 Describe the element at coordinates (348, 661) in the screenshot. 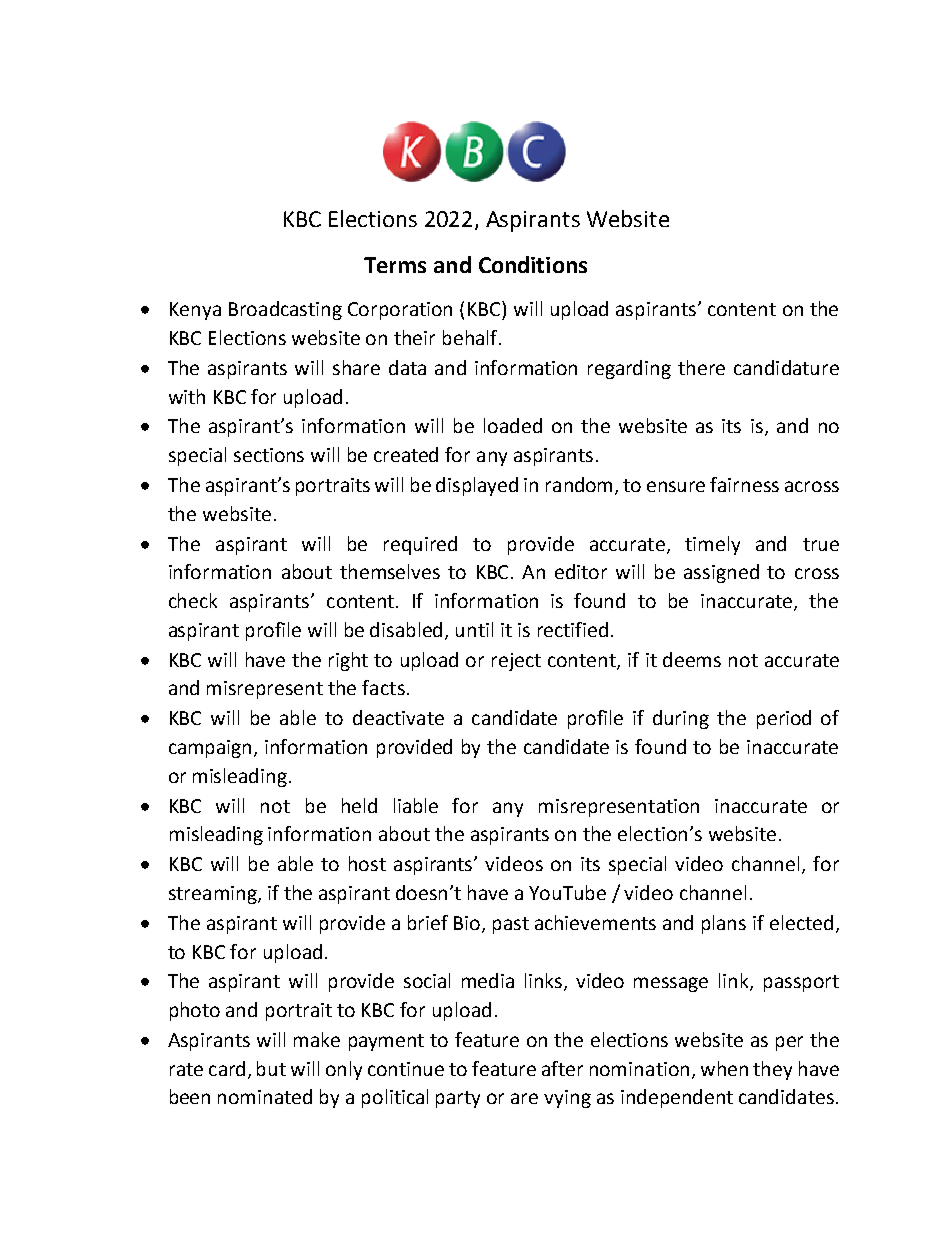

I see `right` at that location.
